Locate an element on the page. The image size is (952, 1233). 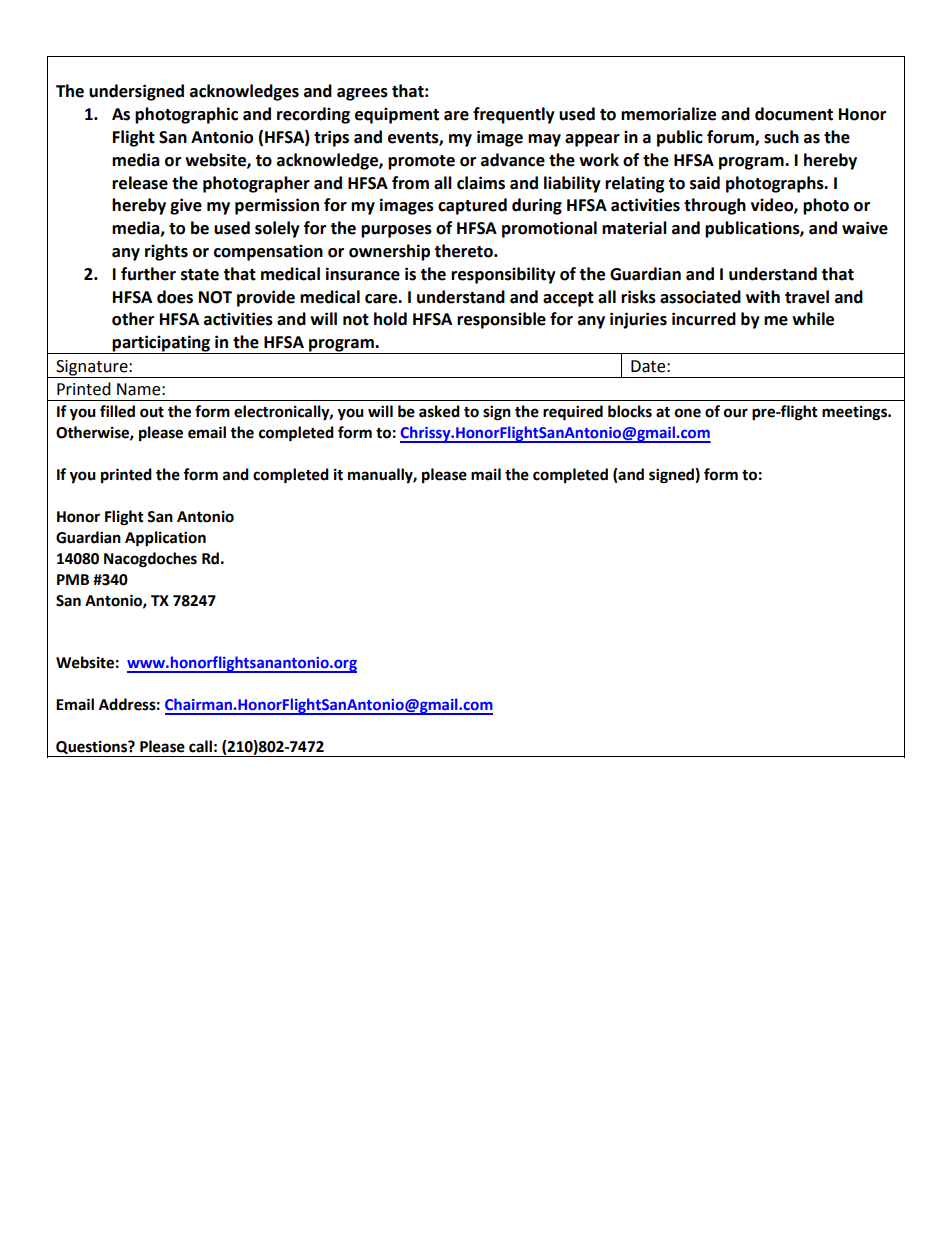
while is located at coordinates (813, 319).
